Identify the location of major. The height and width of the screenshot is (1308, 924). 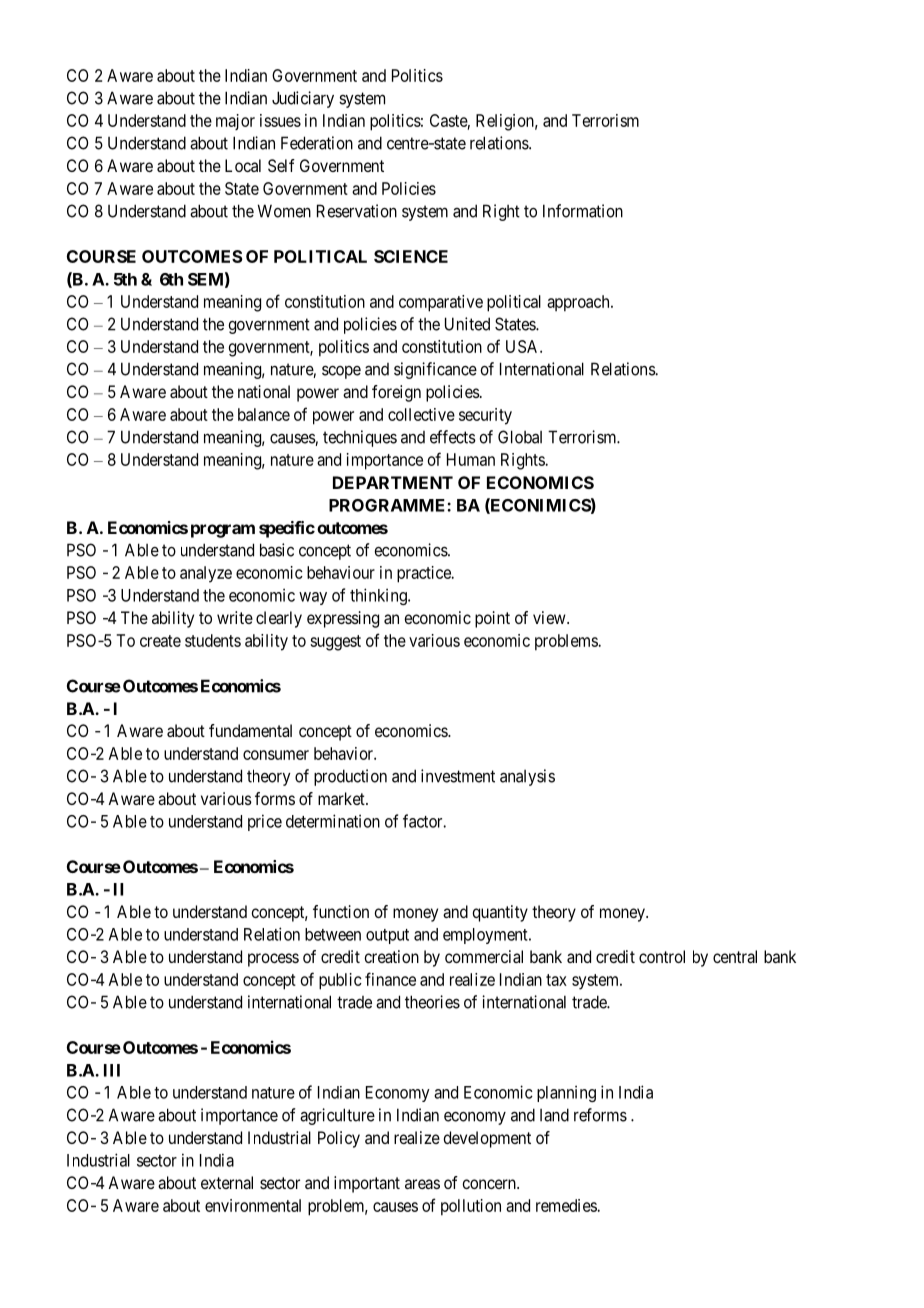
(235, 122).
